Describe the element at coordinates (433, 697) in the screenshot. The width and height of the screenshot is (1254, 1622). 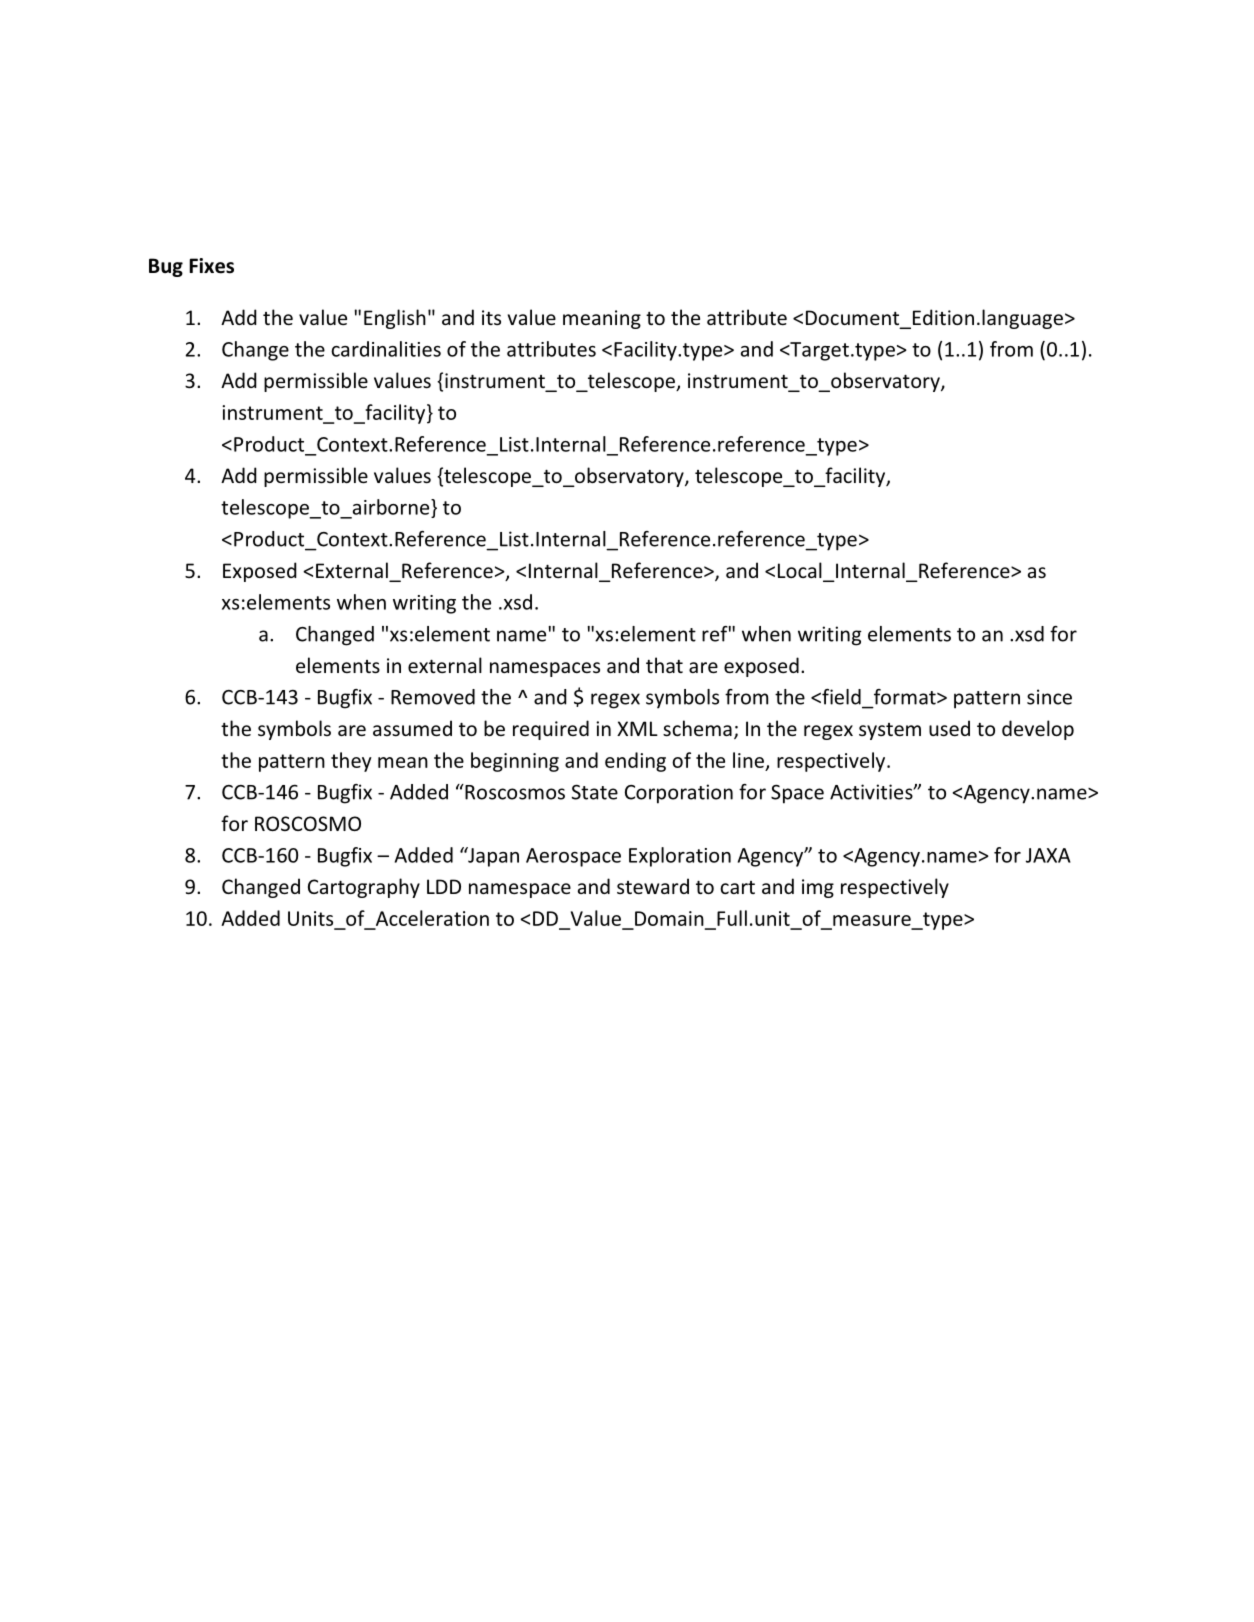
I see `Removed` at that location.
